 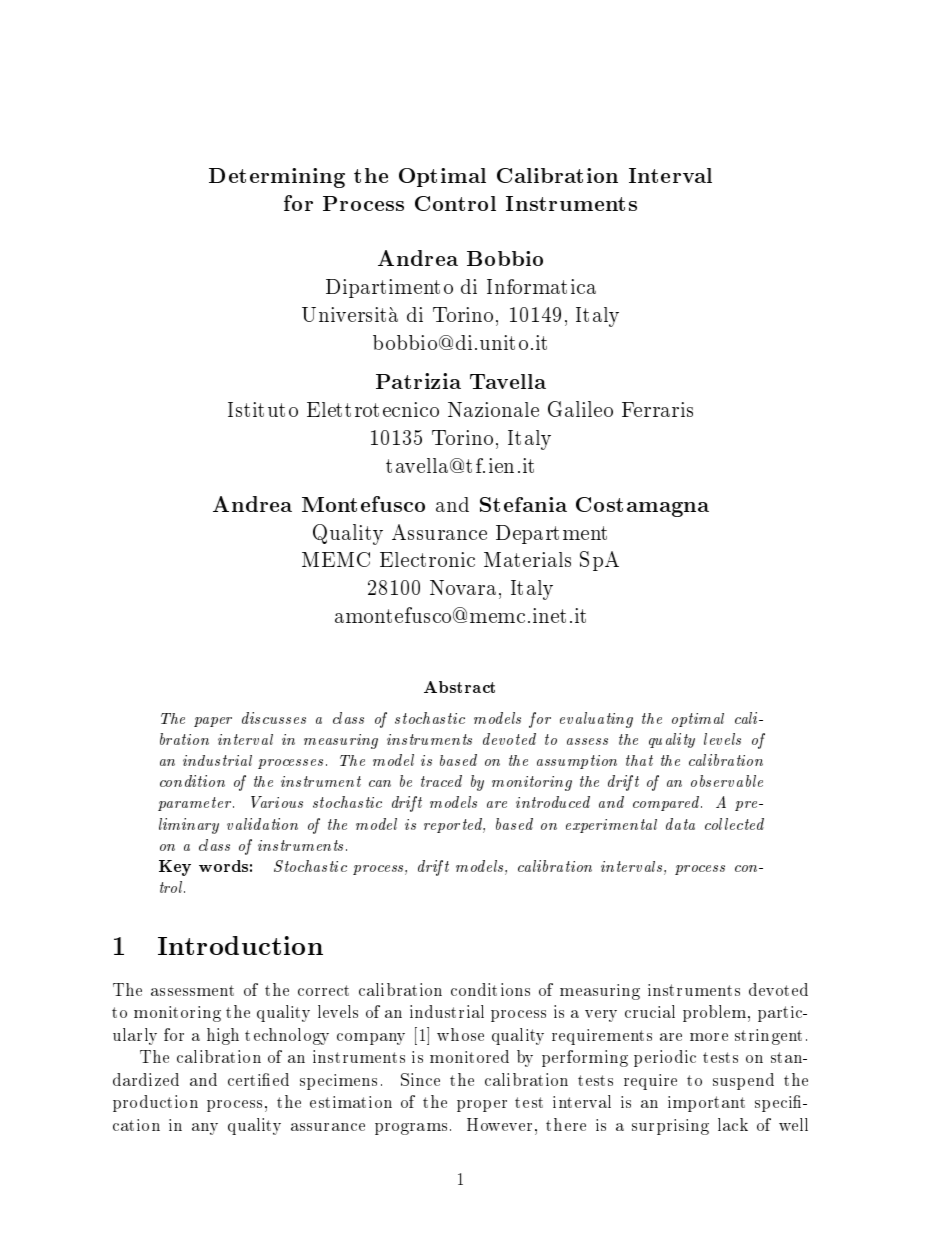 What do you see at coordinates (213, 722) in the screenshot?
I see `paper` at bounding box center [213, 722].
